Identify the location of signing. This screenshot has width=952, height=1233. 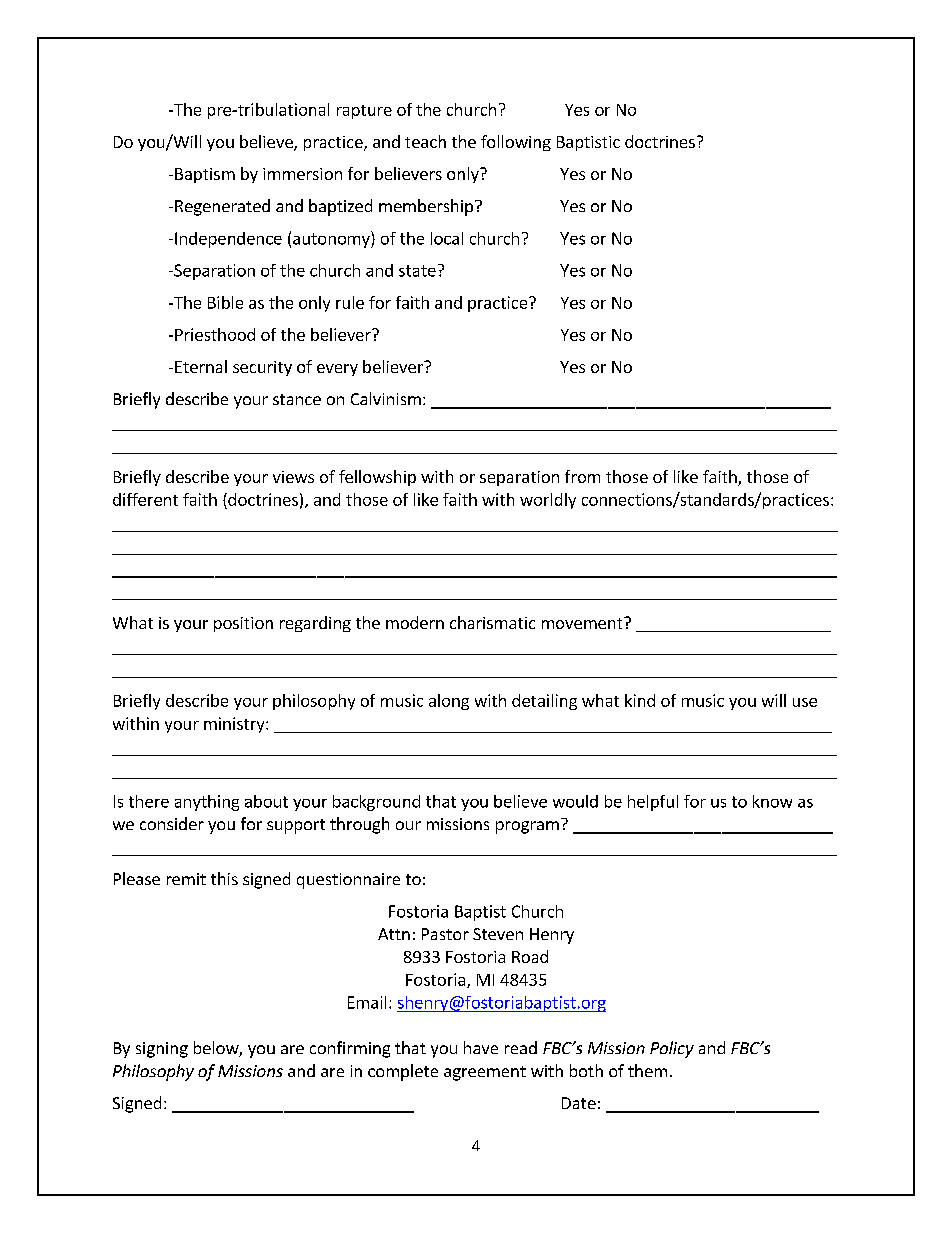
(162, 1050).
